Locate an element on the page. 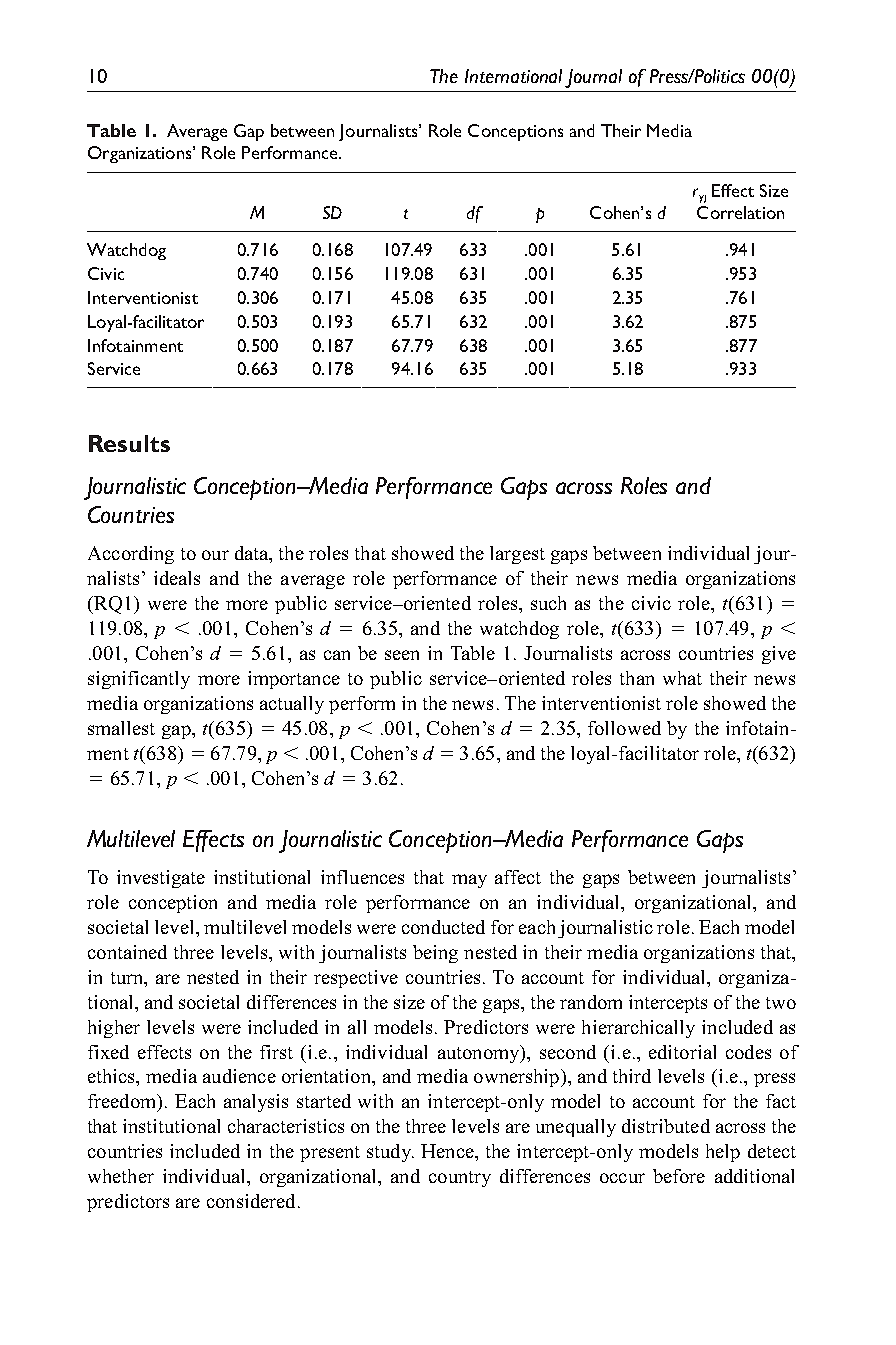  what is located at coordinates (682, 678).
